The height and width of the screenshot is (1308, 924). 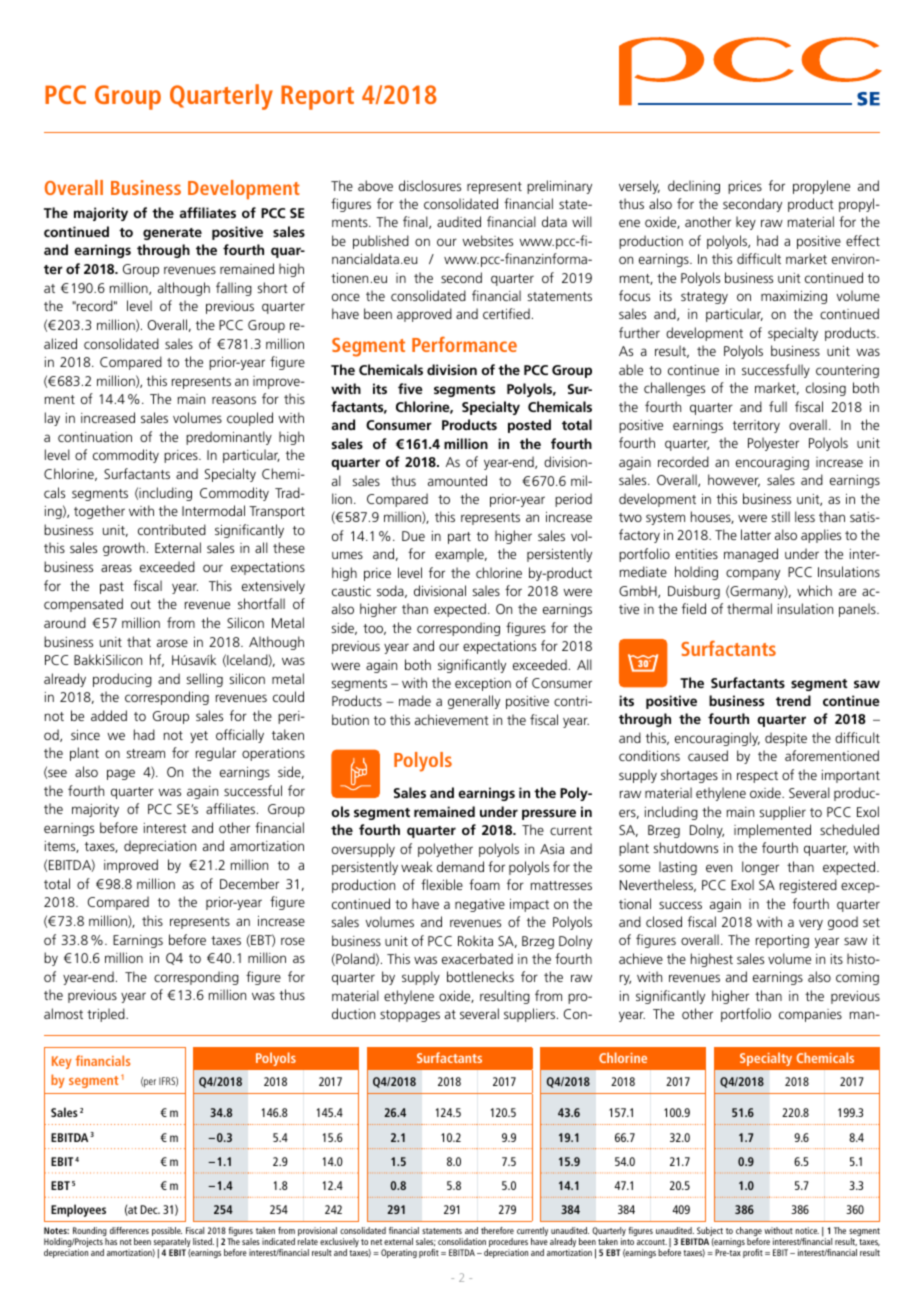 I want to click on consolidation, so click(x=462, y=1241).
